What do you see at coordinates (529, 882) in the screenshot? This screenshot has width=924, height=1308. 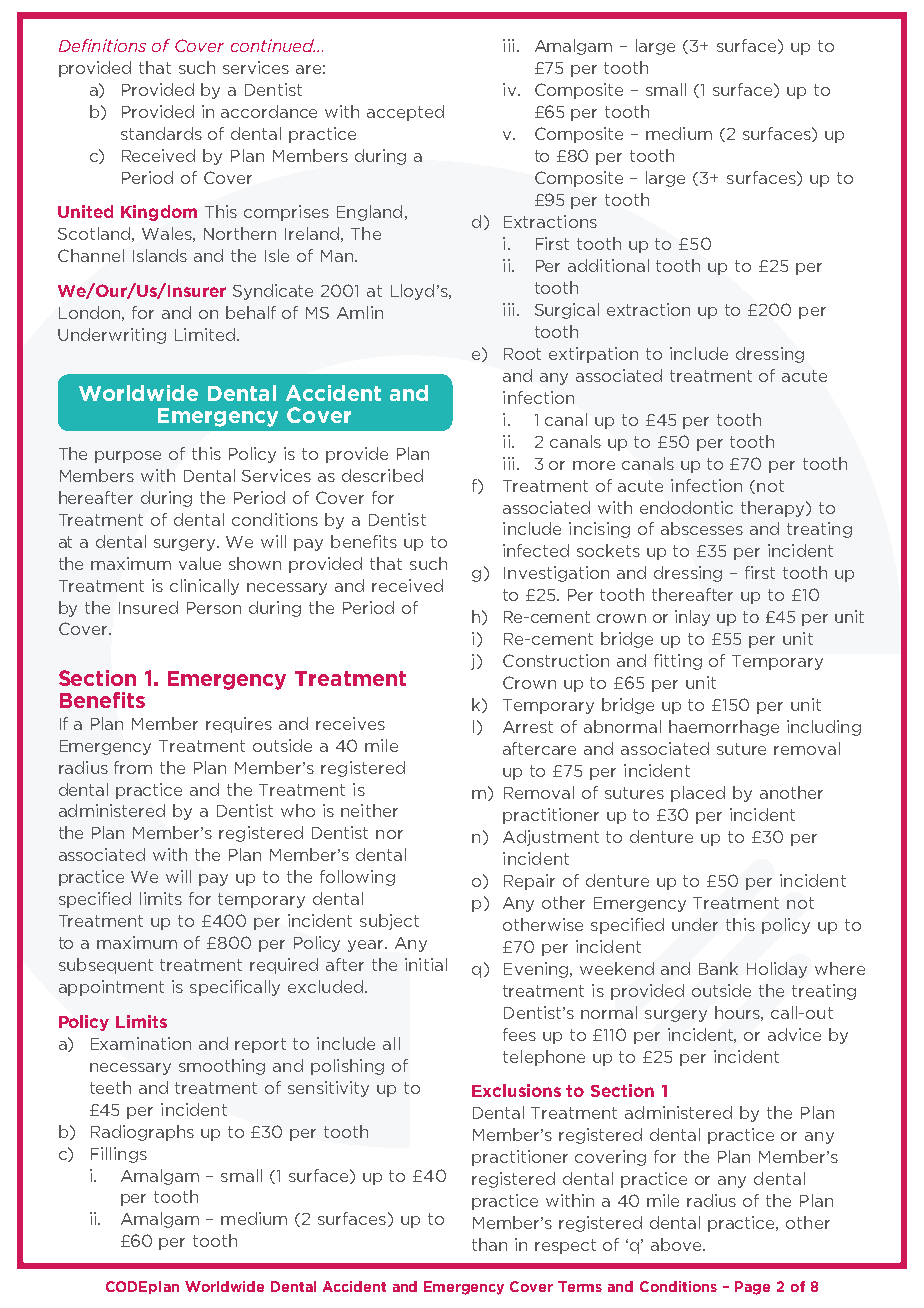 I see `Repair` at bounding box center [529, 882].
